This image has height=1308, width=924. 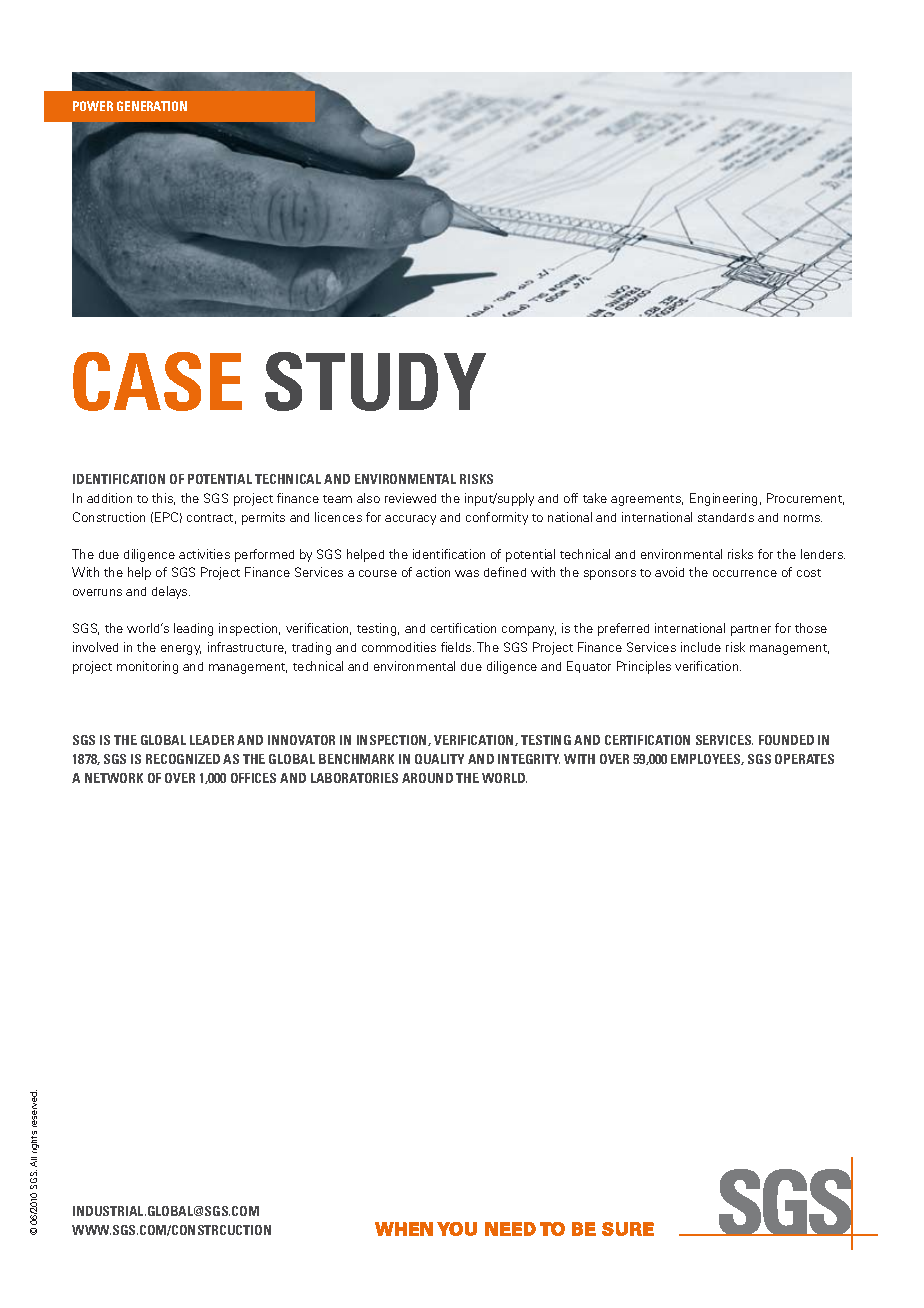 I want to click on quality, so click(x=439, y=759).
